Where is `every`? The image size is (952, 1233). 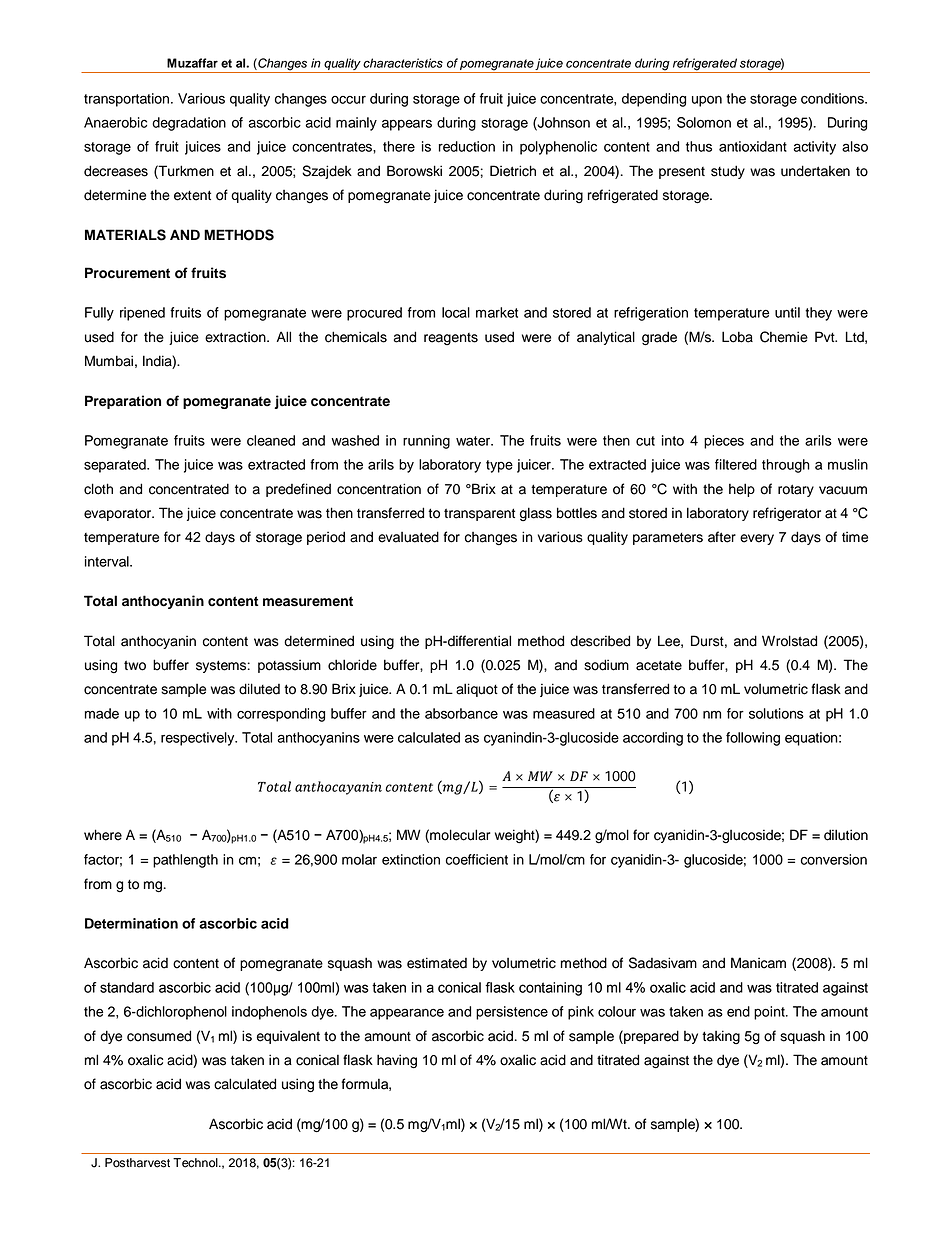
every is located at coordinates (757, 539).
